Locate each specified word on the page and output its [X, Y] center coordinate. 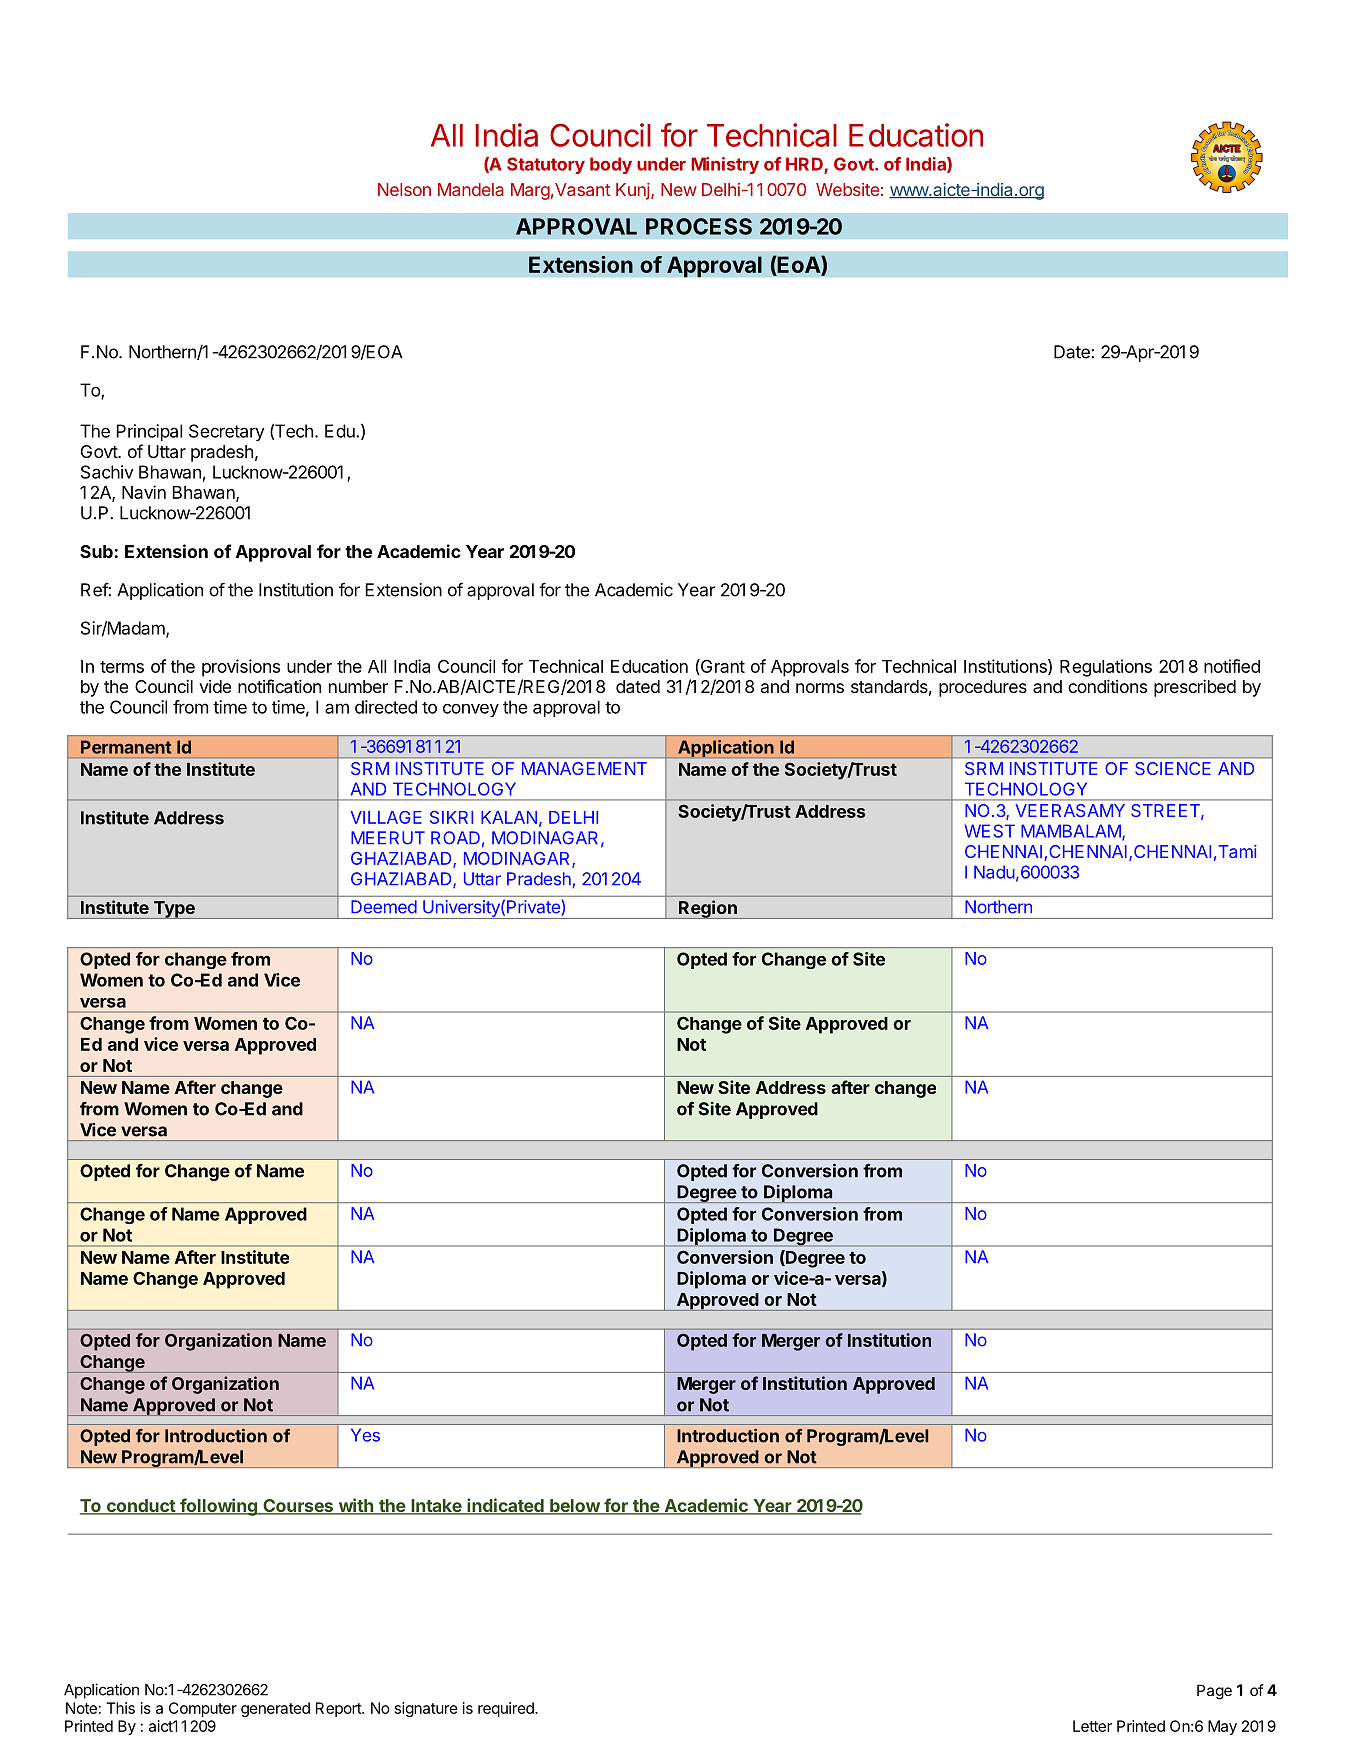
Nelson [404, 189]
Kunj [634, 191]
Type [174, 910]
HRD [805, 165]
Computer [203, 1709]
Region [708, 909]
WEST [989, 831]
